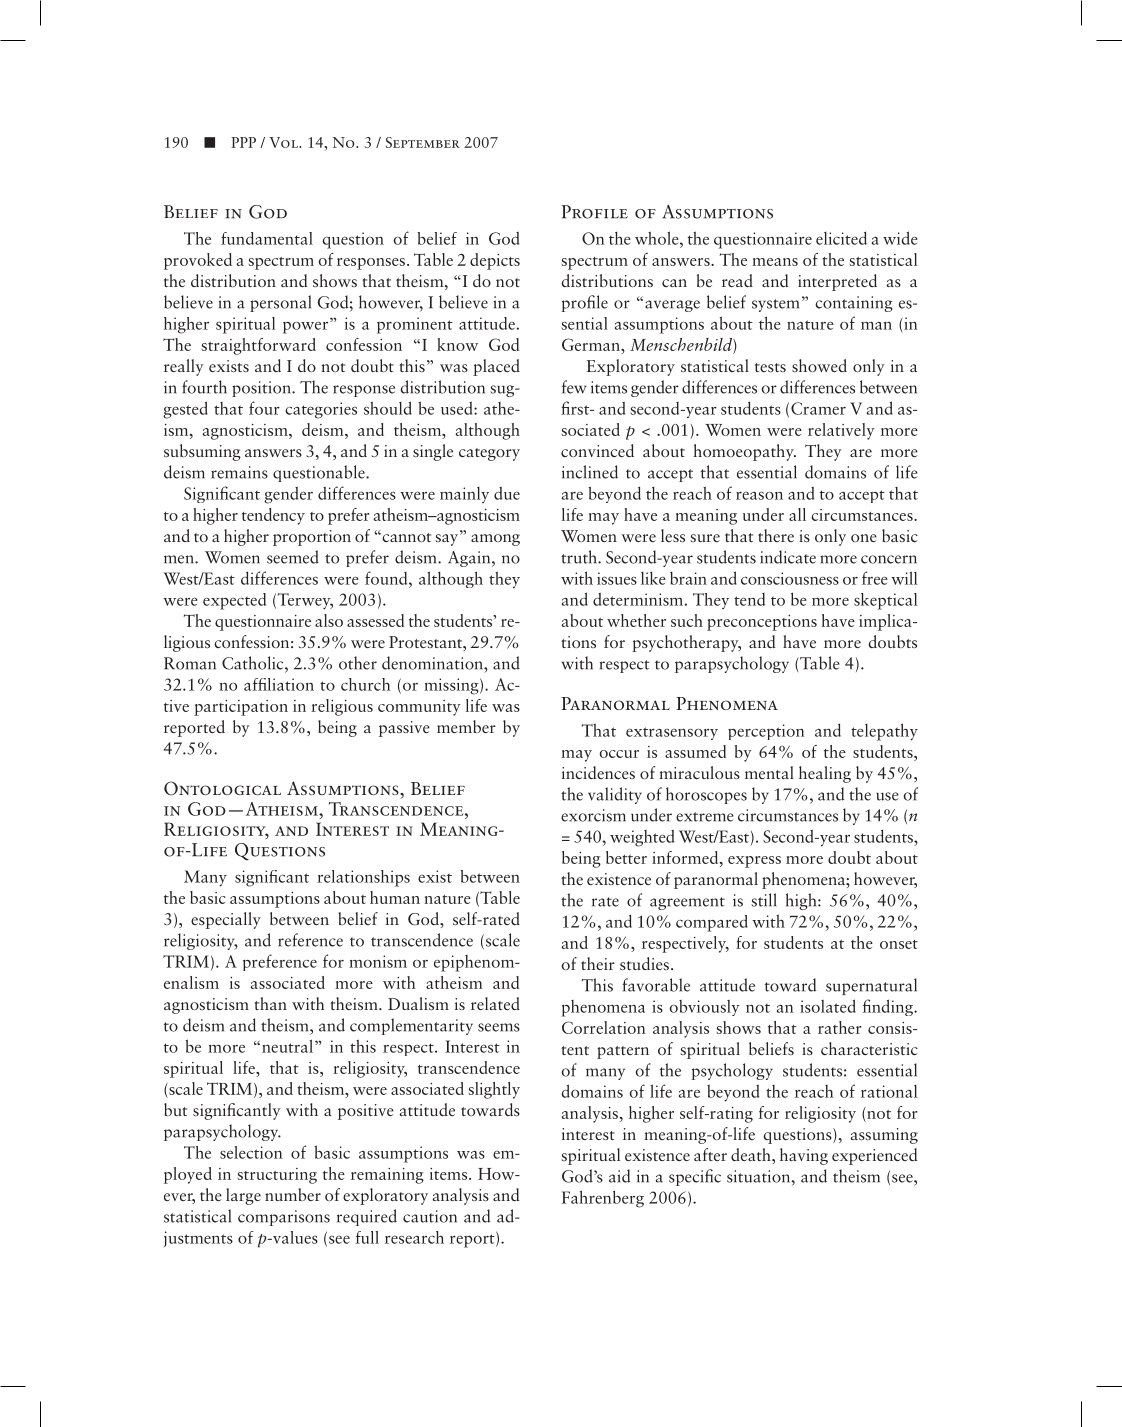 The width and height of the image is (1122, 1427). Describe the element at coordinates (466, 726) in the image. I see `member` at that location.
